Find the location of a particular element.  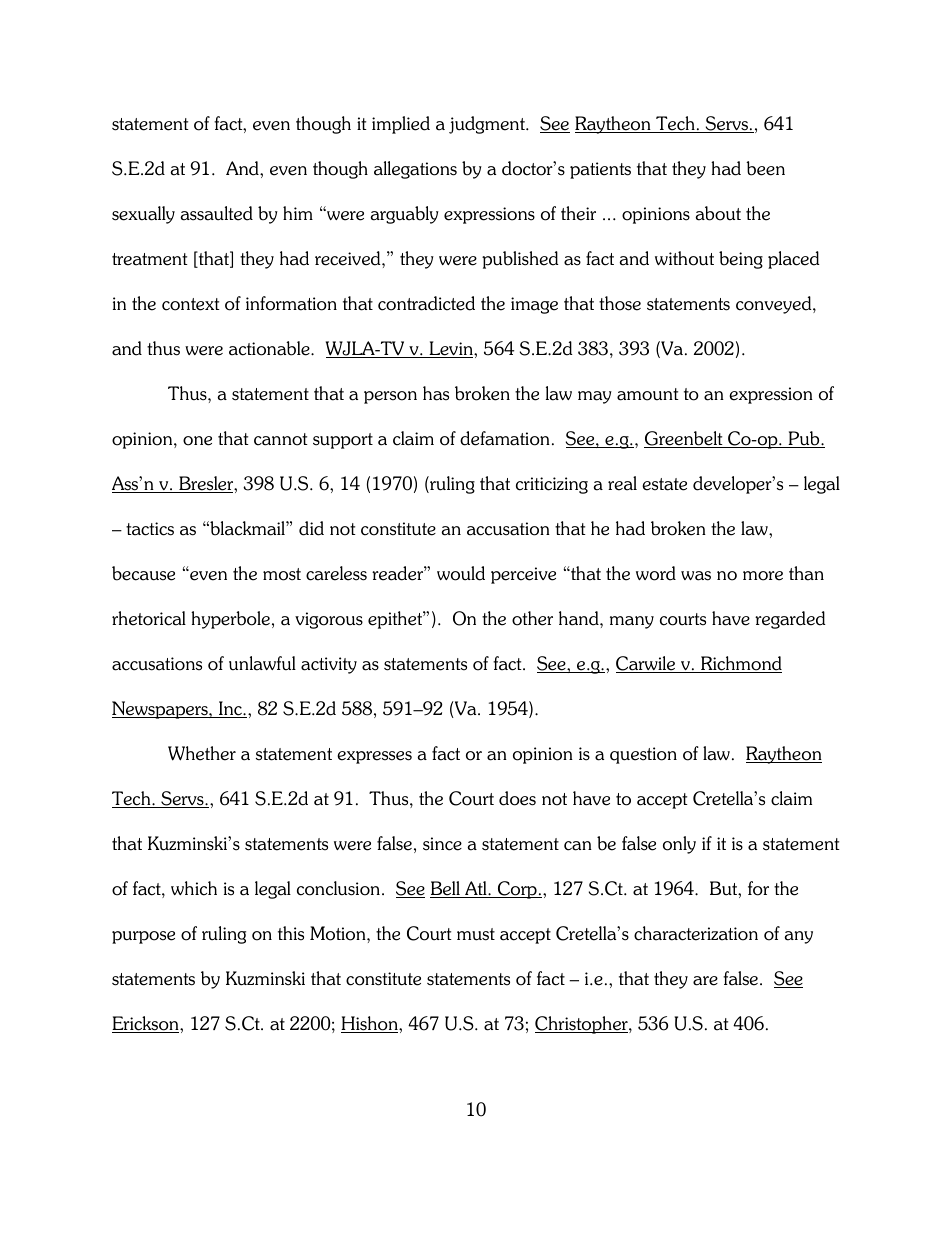

Erickson is located at coordinates (146, 1024).
